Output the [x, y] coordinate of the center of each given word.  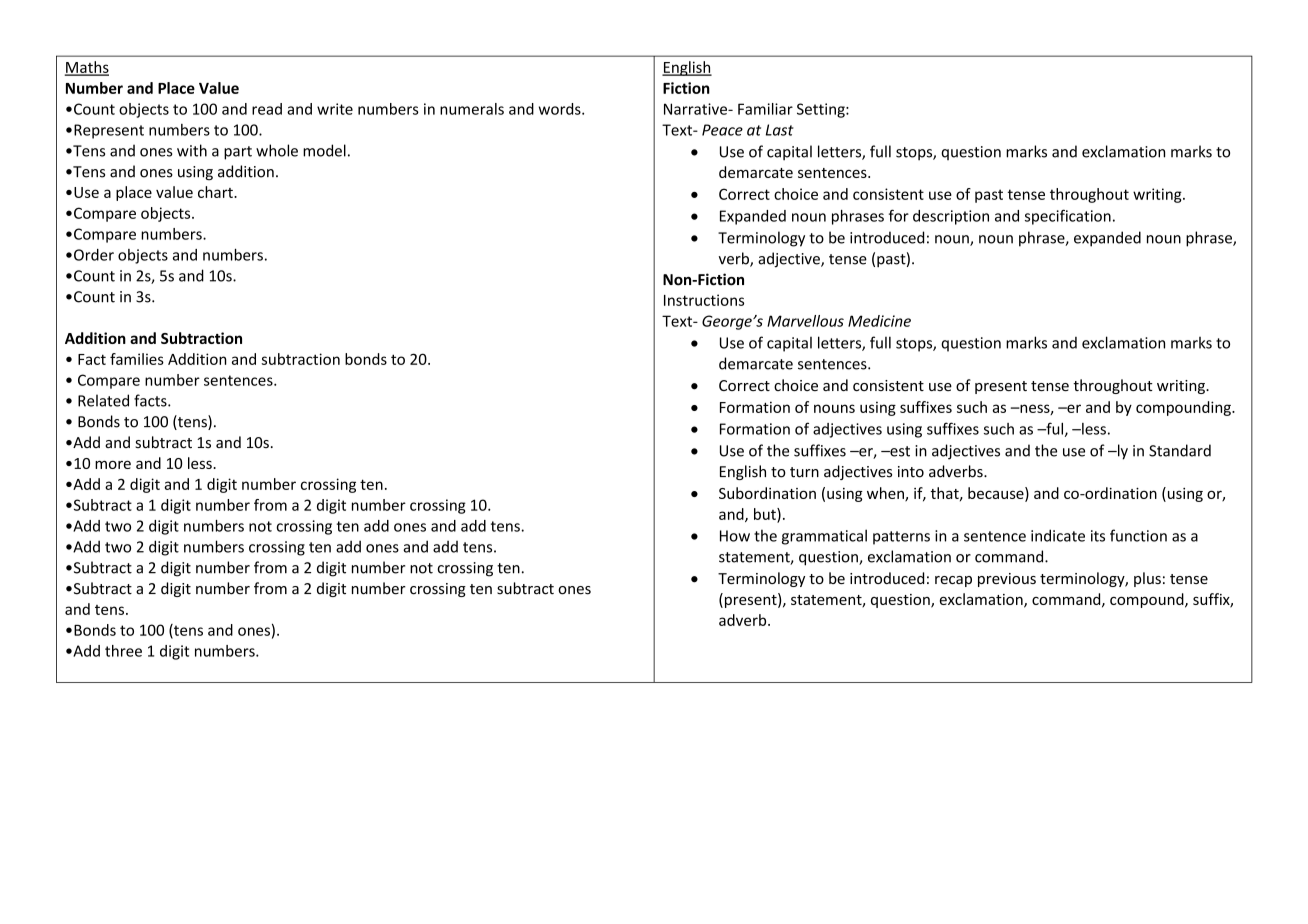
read [267, 109]
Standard [1180, 450]
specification [1068, 217]
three [123, 651]
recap [953, 581]
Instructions [704, 300]
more [113, 464]
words [561, 109]
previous [1007, 580]
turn [804, 472]
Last [780, 130]
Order [94, 255]
